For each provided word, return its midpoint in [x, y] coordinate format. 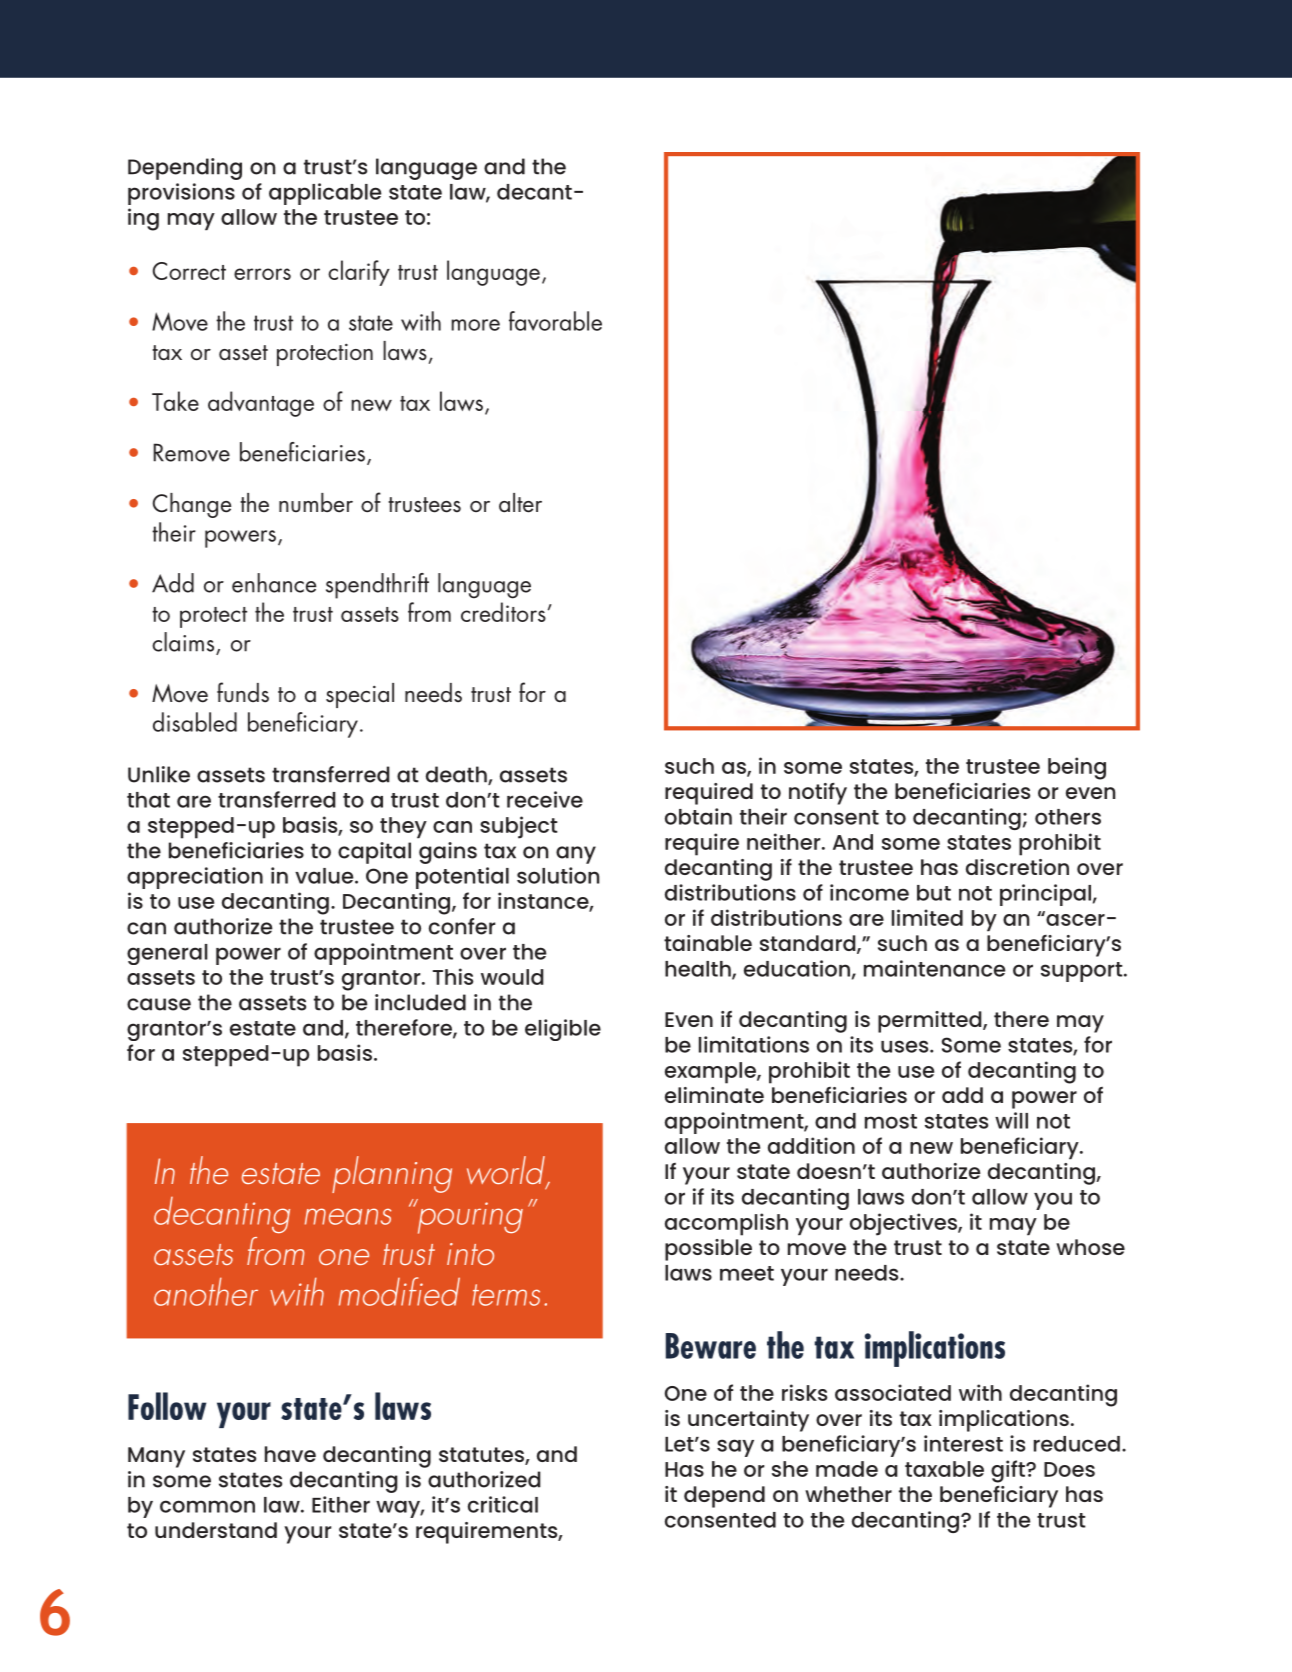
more [475, 325]
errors [262, 274]
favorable [555, 321]
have [290, 1454]
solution [558, 875]
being [1077, 768]
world [507, 1171]
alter [520, 503]
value [325, 876]
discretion [1017, 867]
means [348, 1216]
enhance [274, 583]
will [1011, 1120]
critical [503, 1504]
